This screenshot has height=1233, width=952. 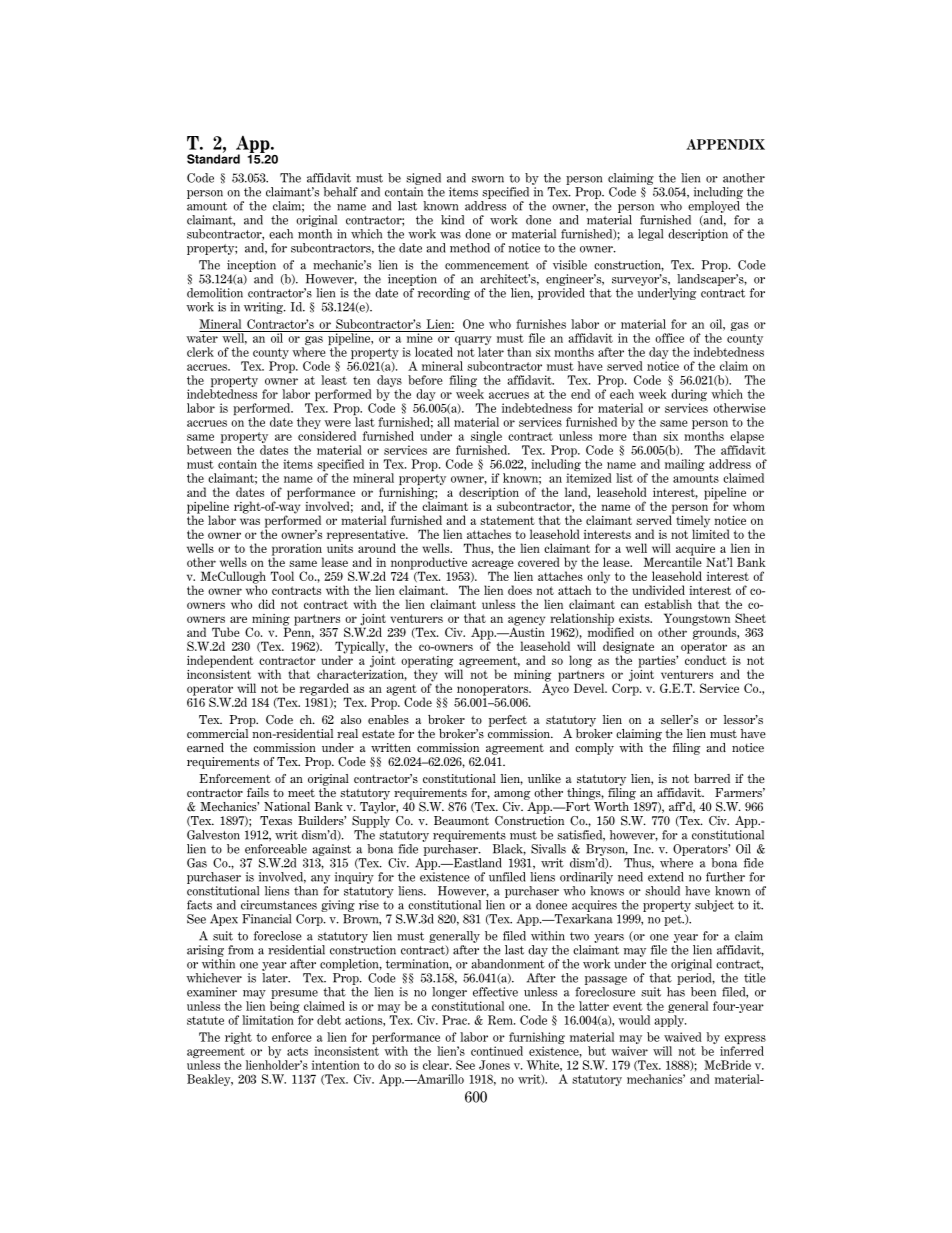 What do you see at coordinates (219, 732) in the screenshot?
I see `commercial` at bounding box center [219, 732].
